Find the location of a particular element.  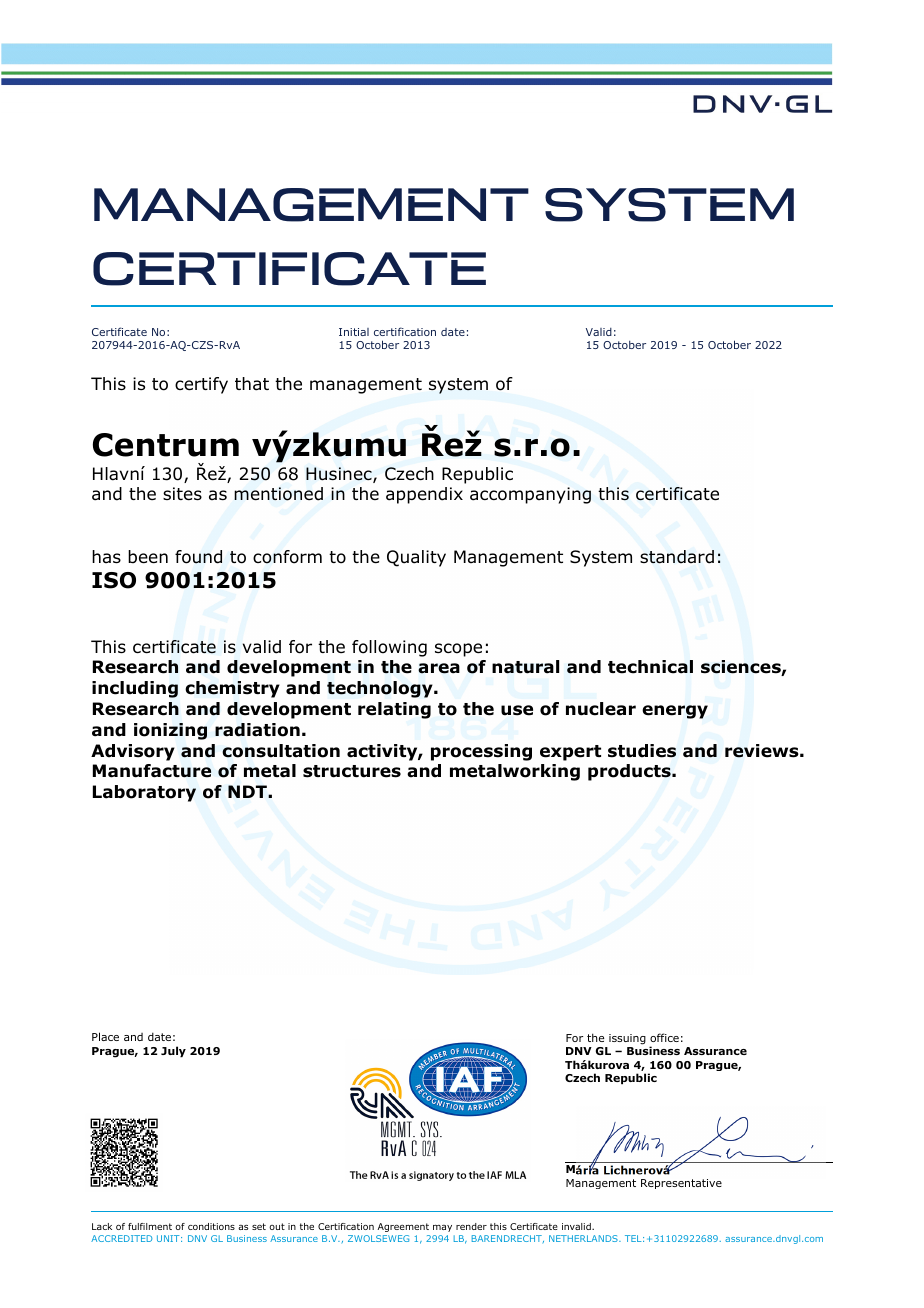

fulfilment is located at coordinates (150, 1226).
